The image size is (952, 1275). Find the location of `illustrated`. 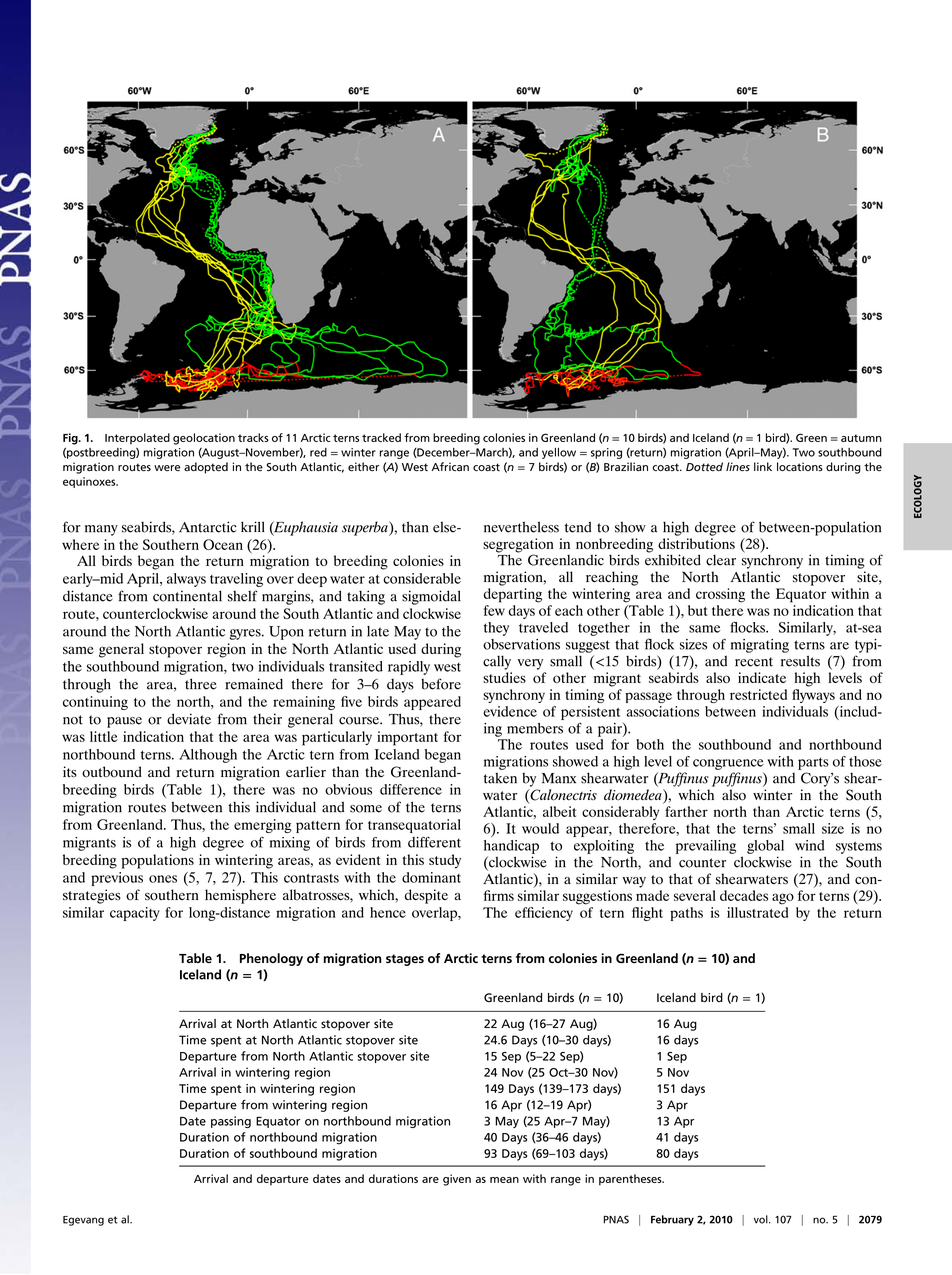

illustrated is located at coordinates (757, 912).
